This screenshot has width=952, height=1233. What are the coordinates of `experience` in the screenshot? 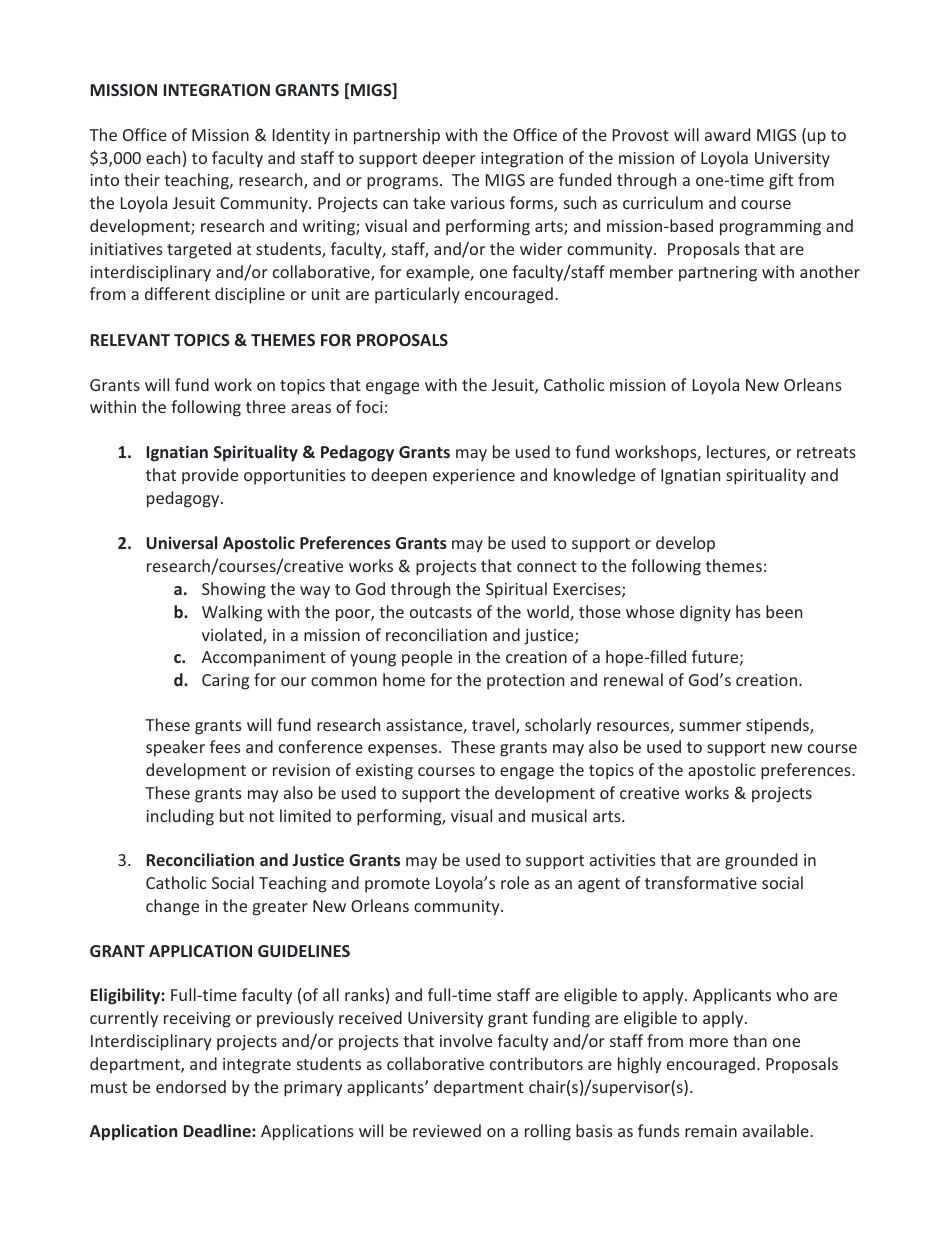 It's located at (474, 477).
